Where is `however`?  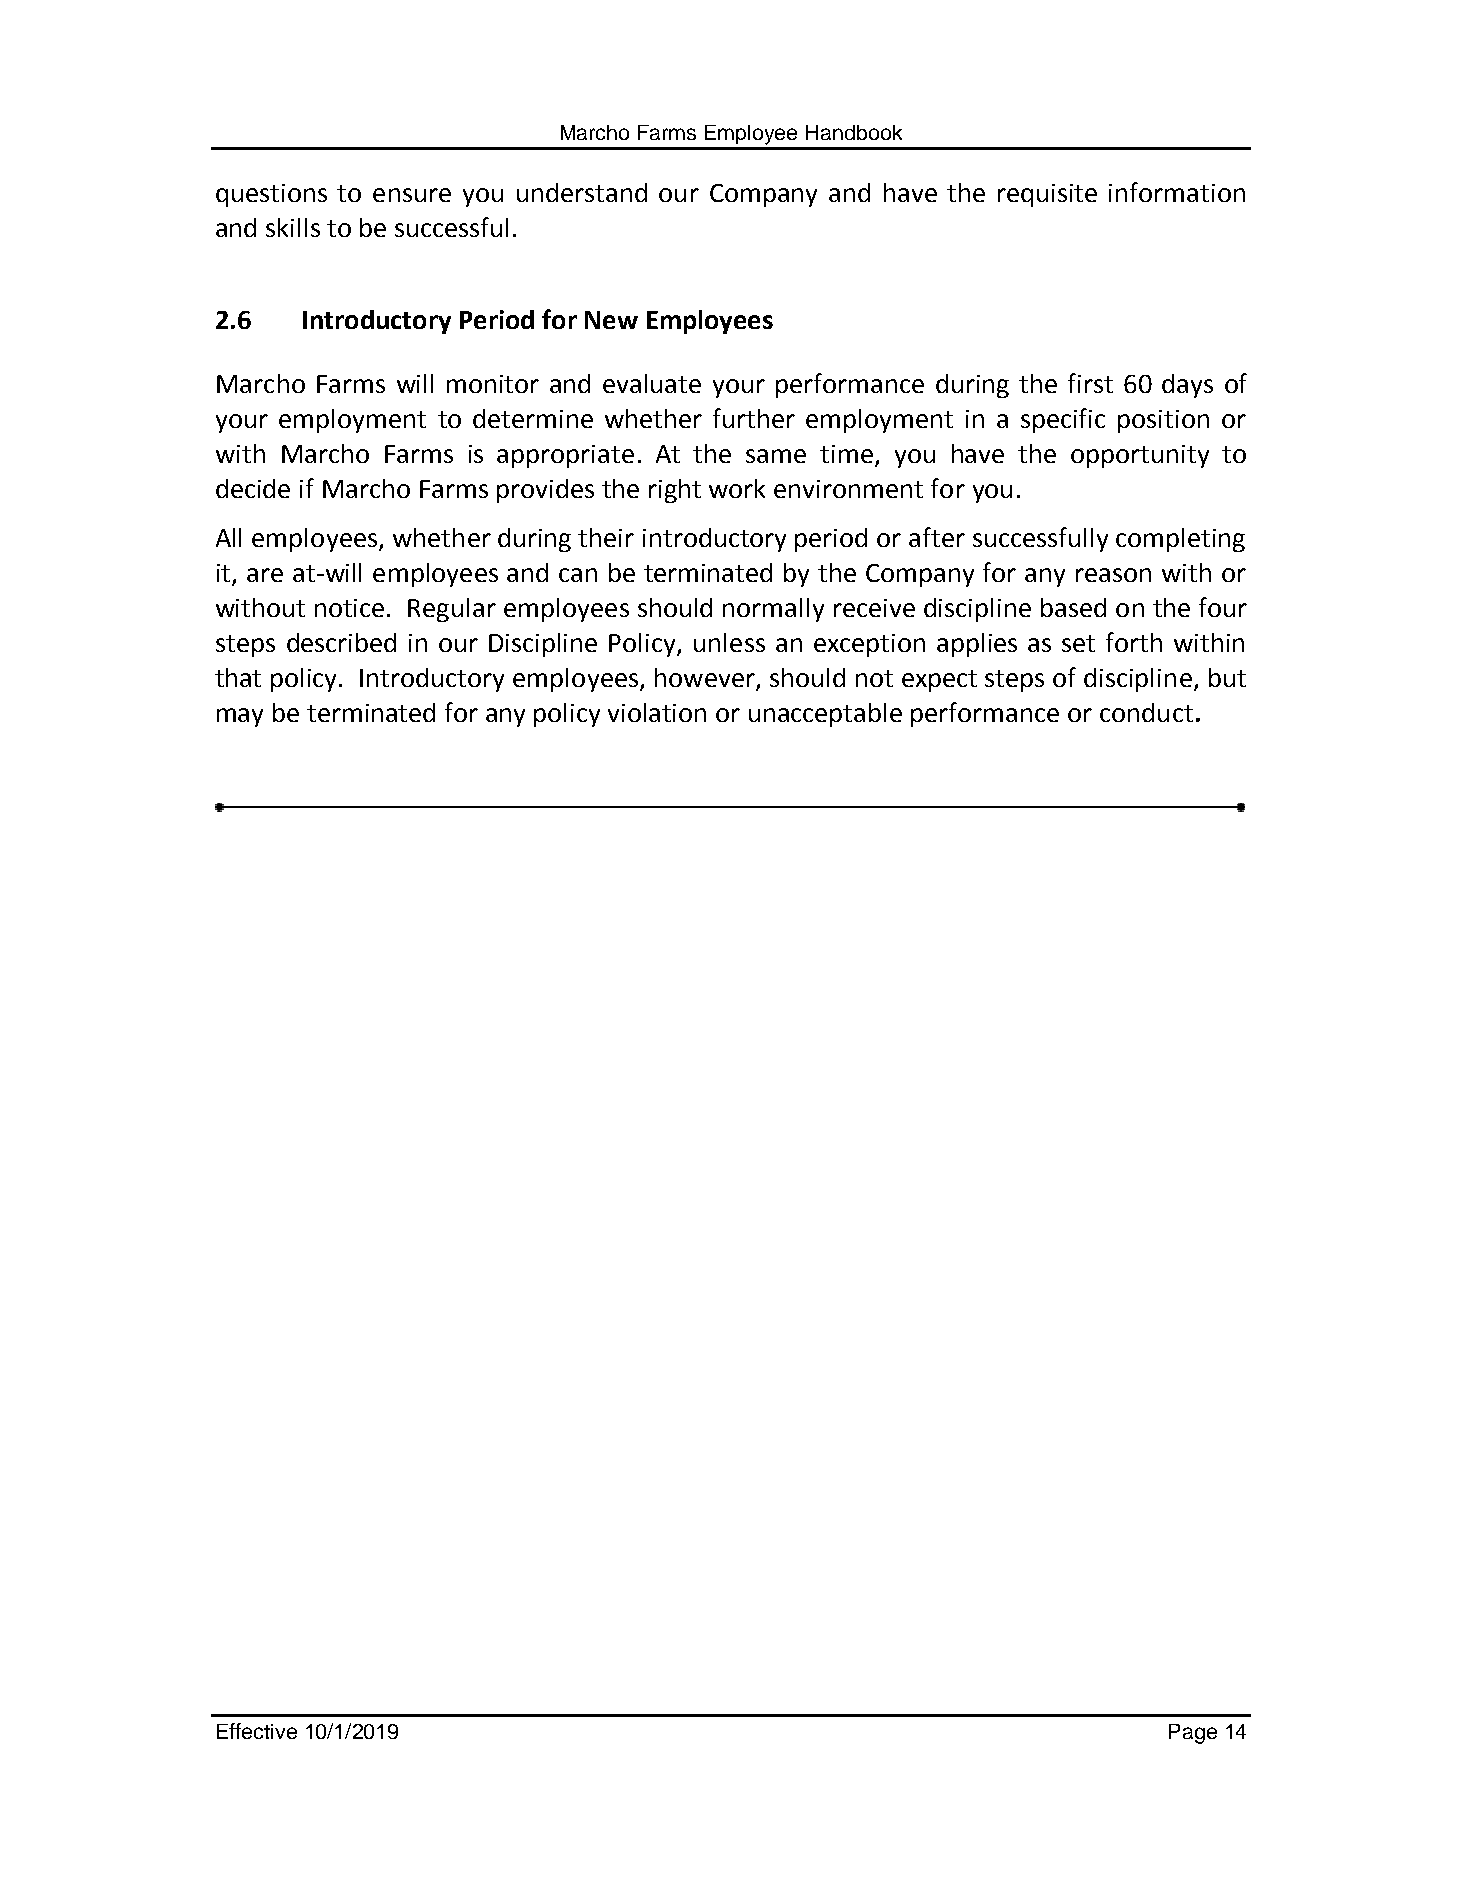 however is located at coordinates (706, 679).
